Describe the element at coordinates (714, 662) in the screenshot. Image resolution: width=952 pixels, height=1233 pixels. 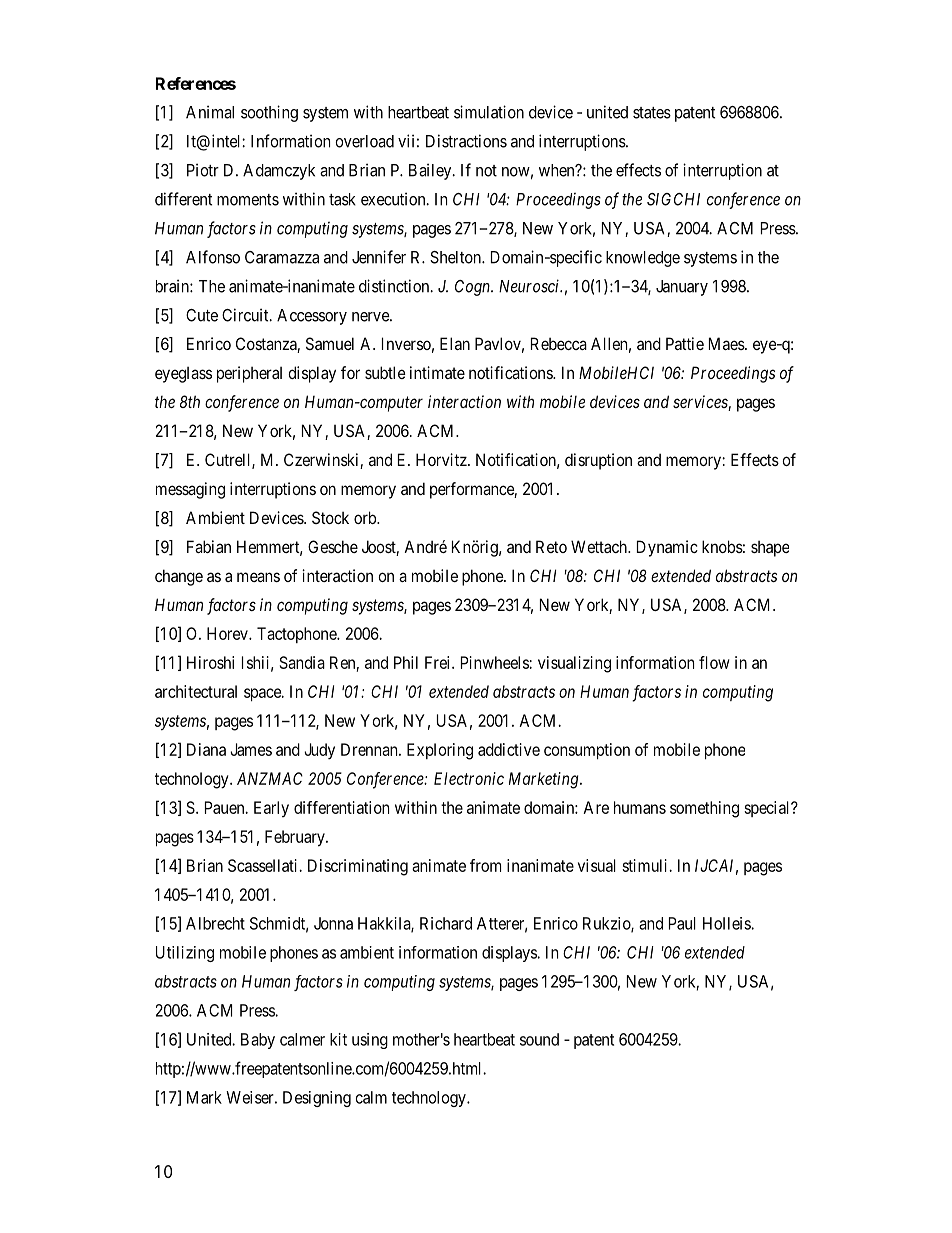
I see `flow` at that location.
